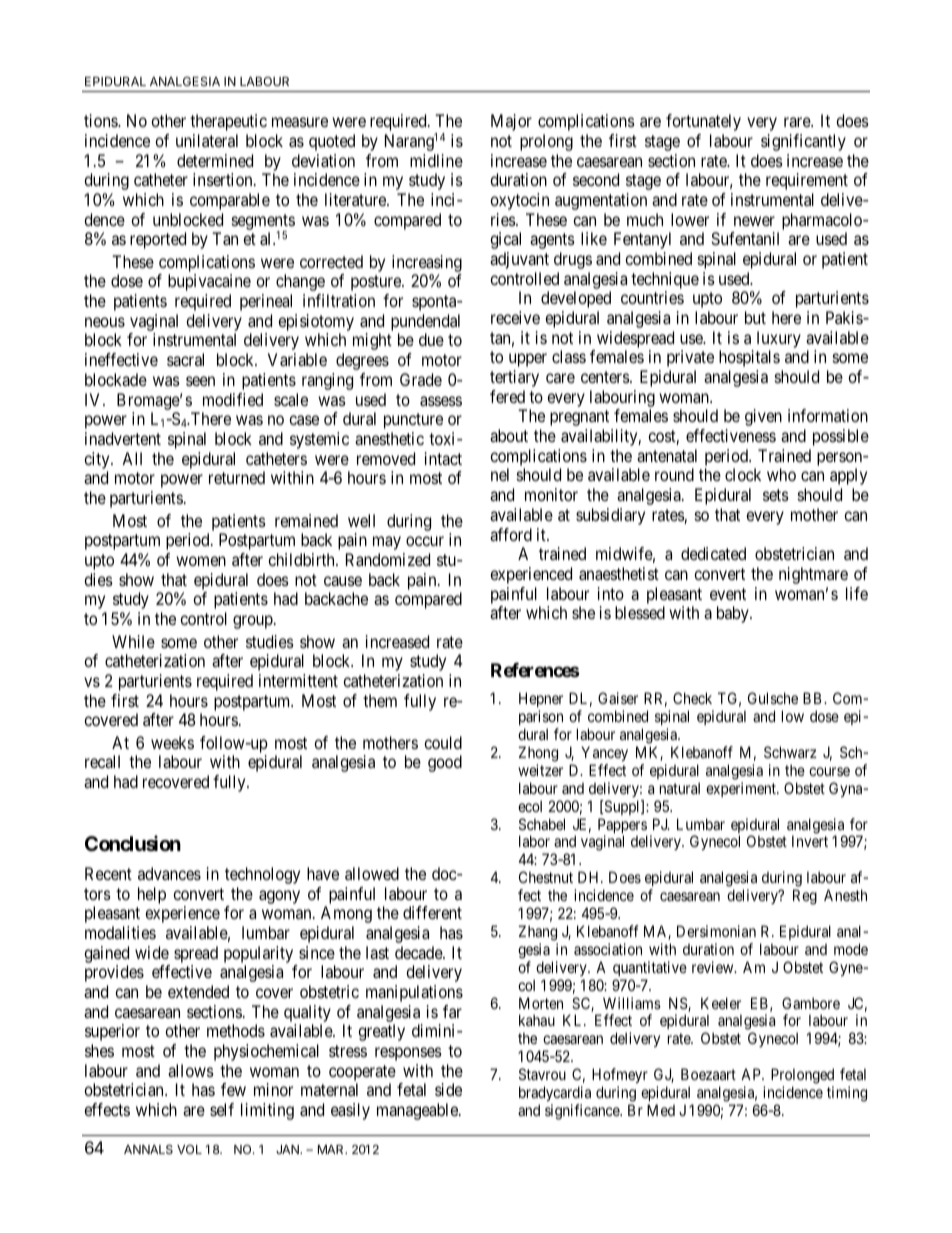  Describe the element at coordinates (169, 873) in the document. I see `advances` at that location.
